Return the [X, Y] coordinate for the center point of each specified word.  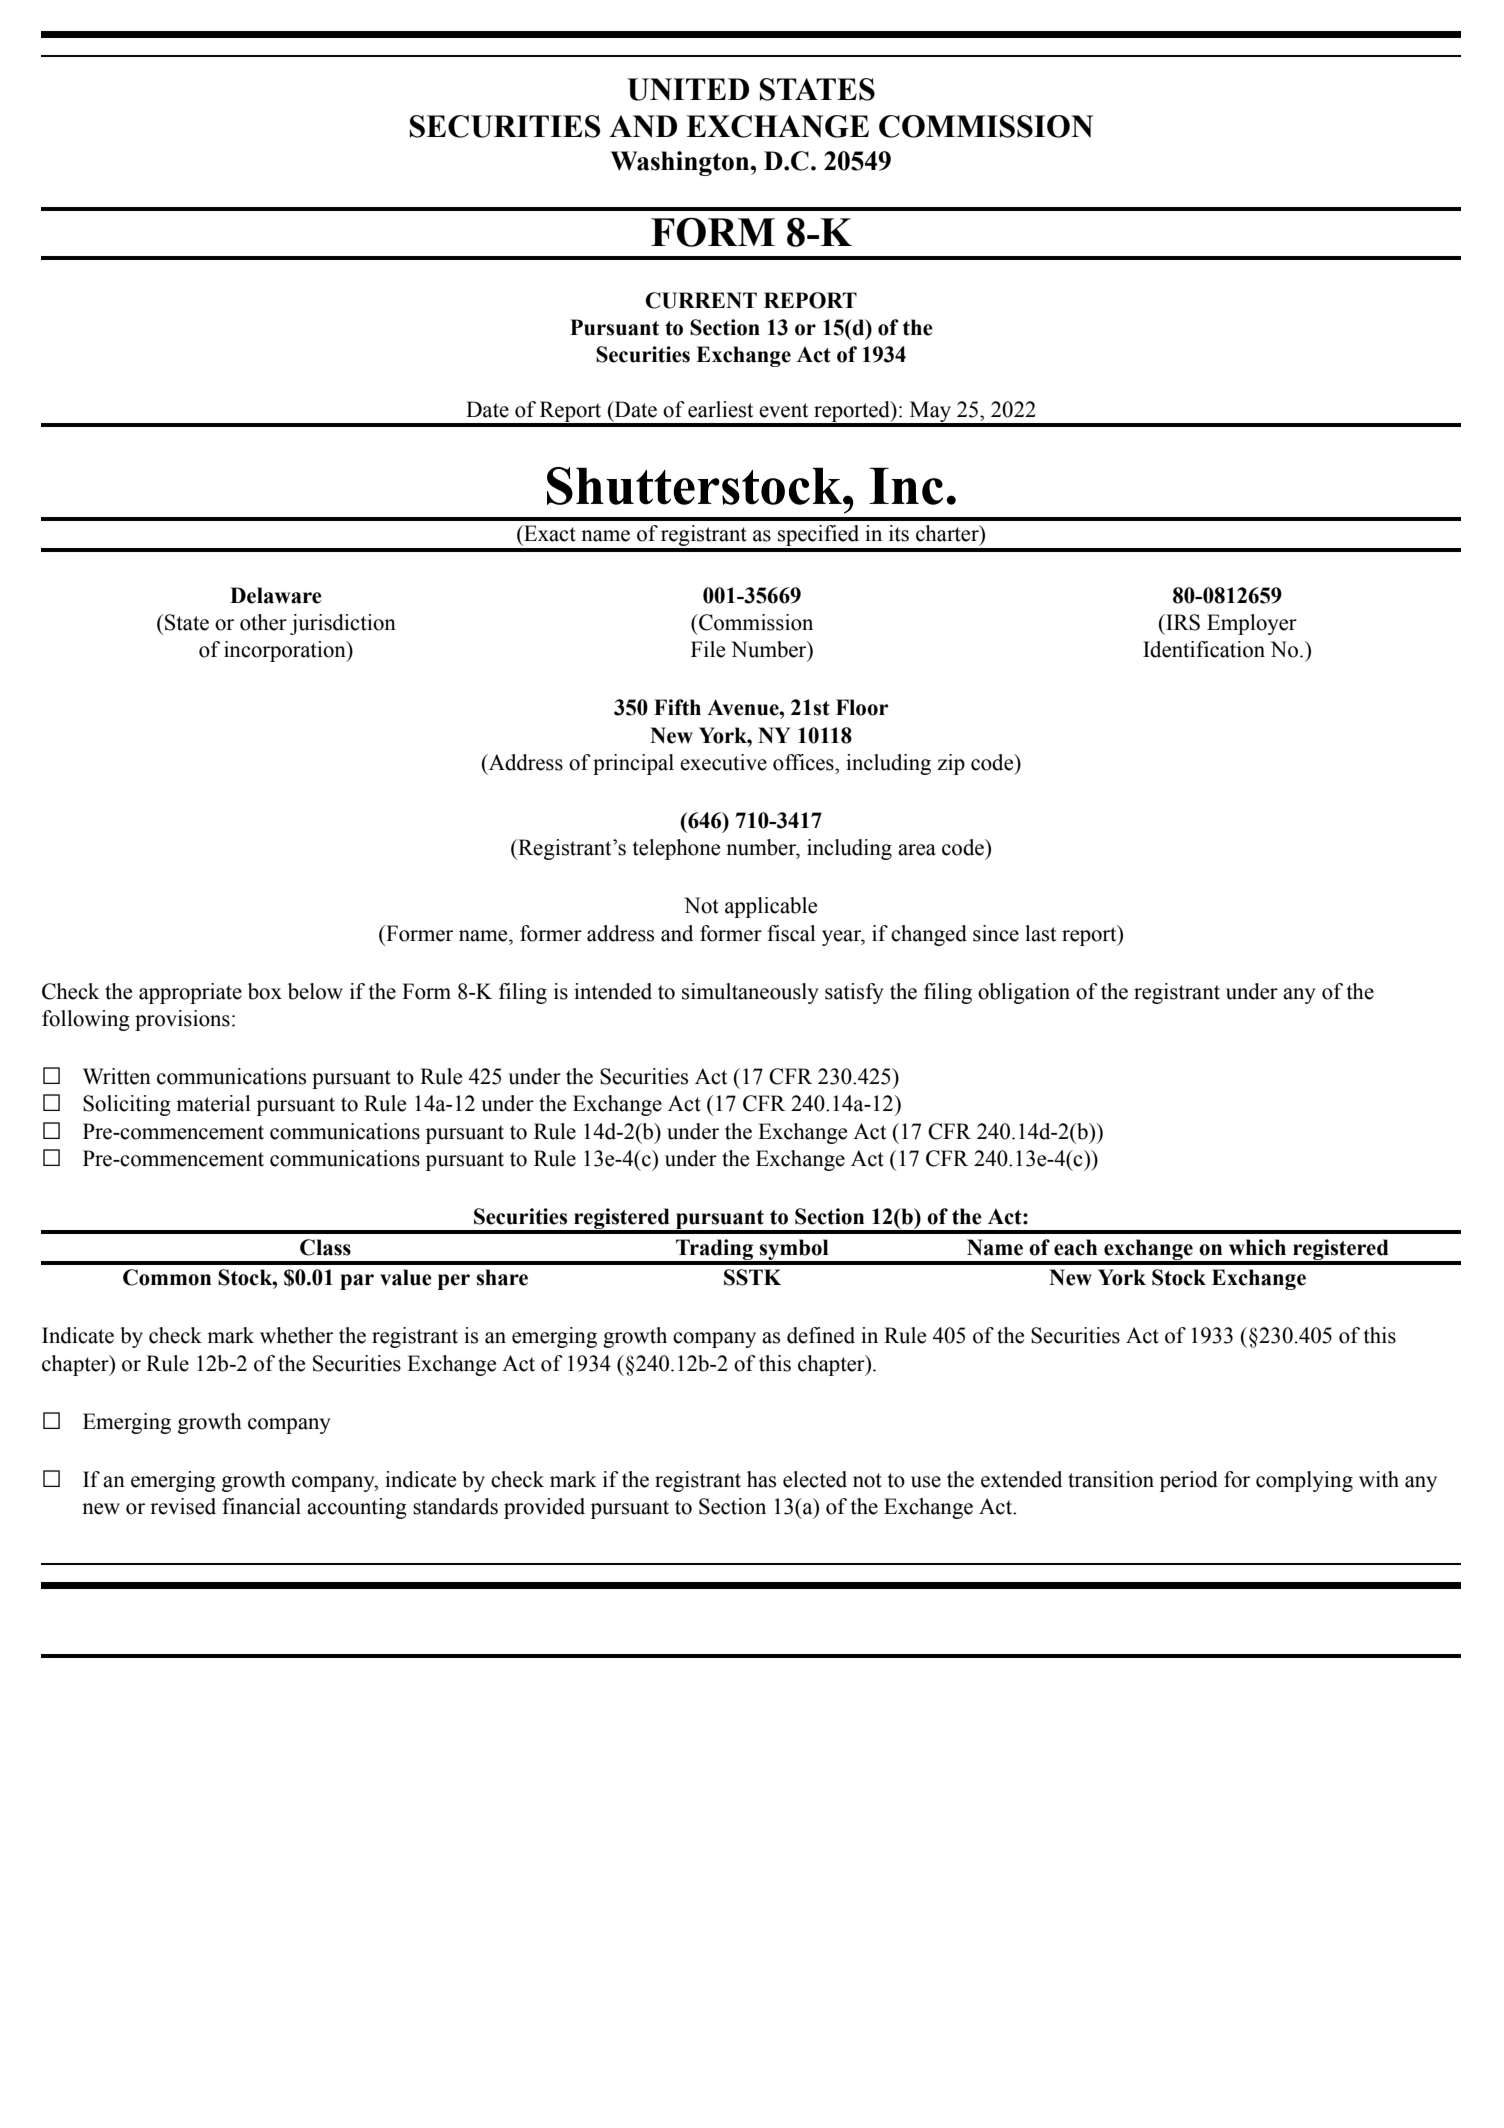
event [783, 410]
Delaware [276, 595]
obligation [1024, 993]
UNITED [688, 89]
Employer [1252, 624]
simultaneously [750, 993]
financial [261, 1506]
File [708, 649]
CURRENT [701, 300]
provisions [182, 1020]
